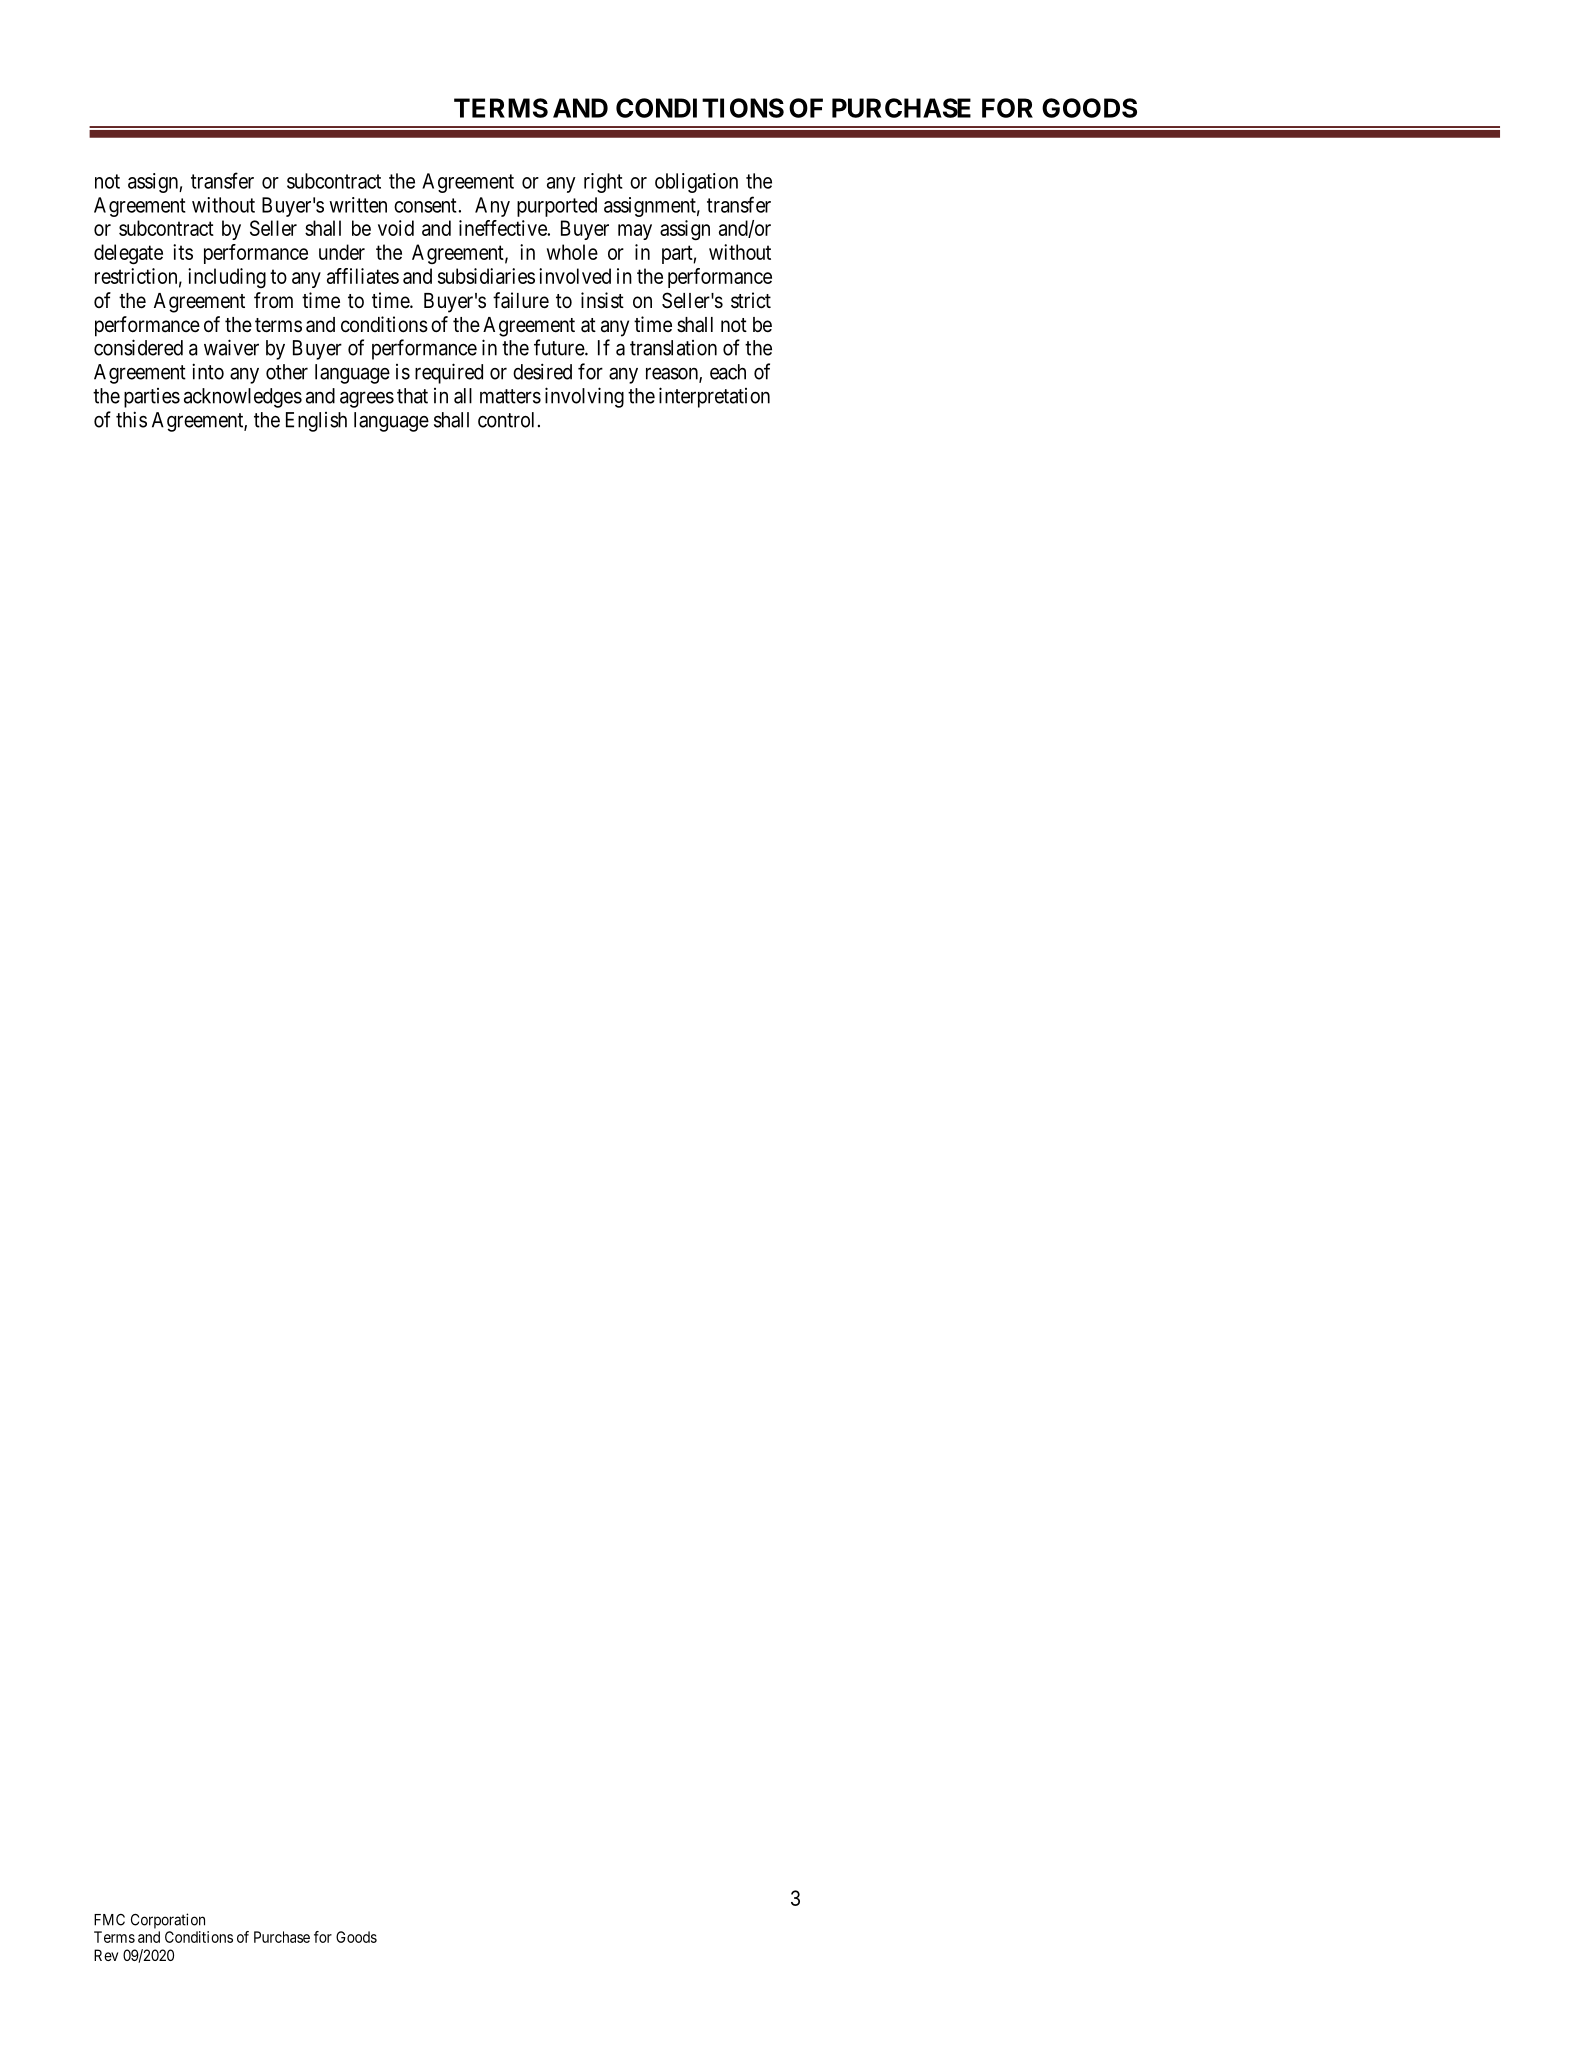 Image resolution: width=1589 pixels, height=2057 pixels. What do you see at coordinates (584, 397) in the image?
I see `involving` at bounding box center [584, 397].
